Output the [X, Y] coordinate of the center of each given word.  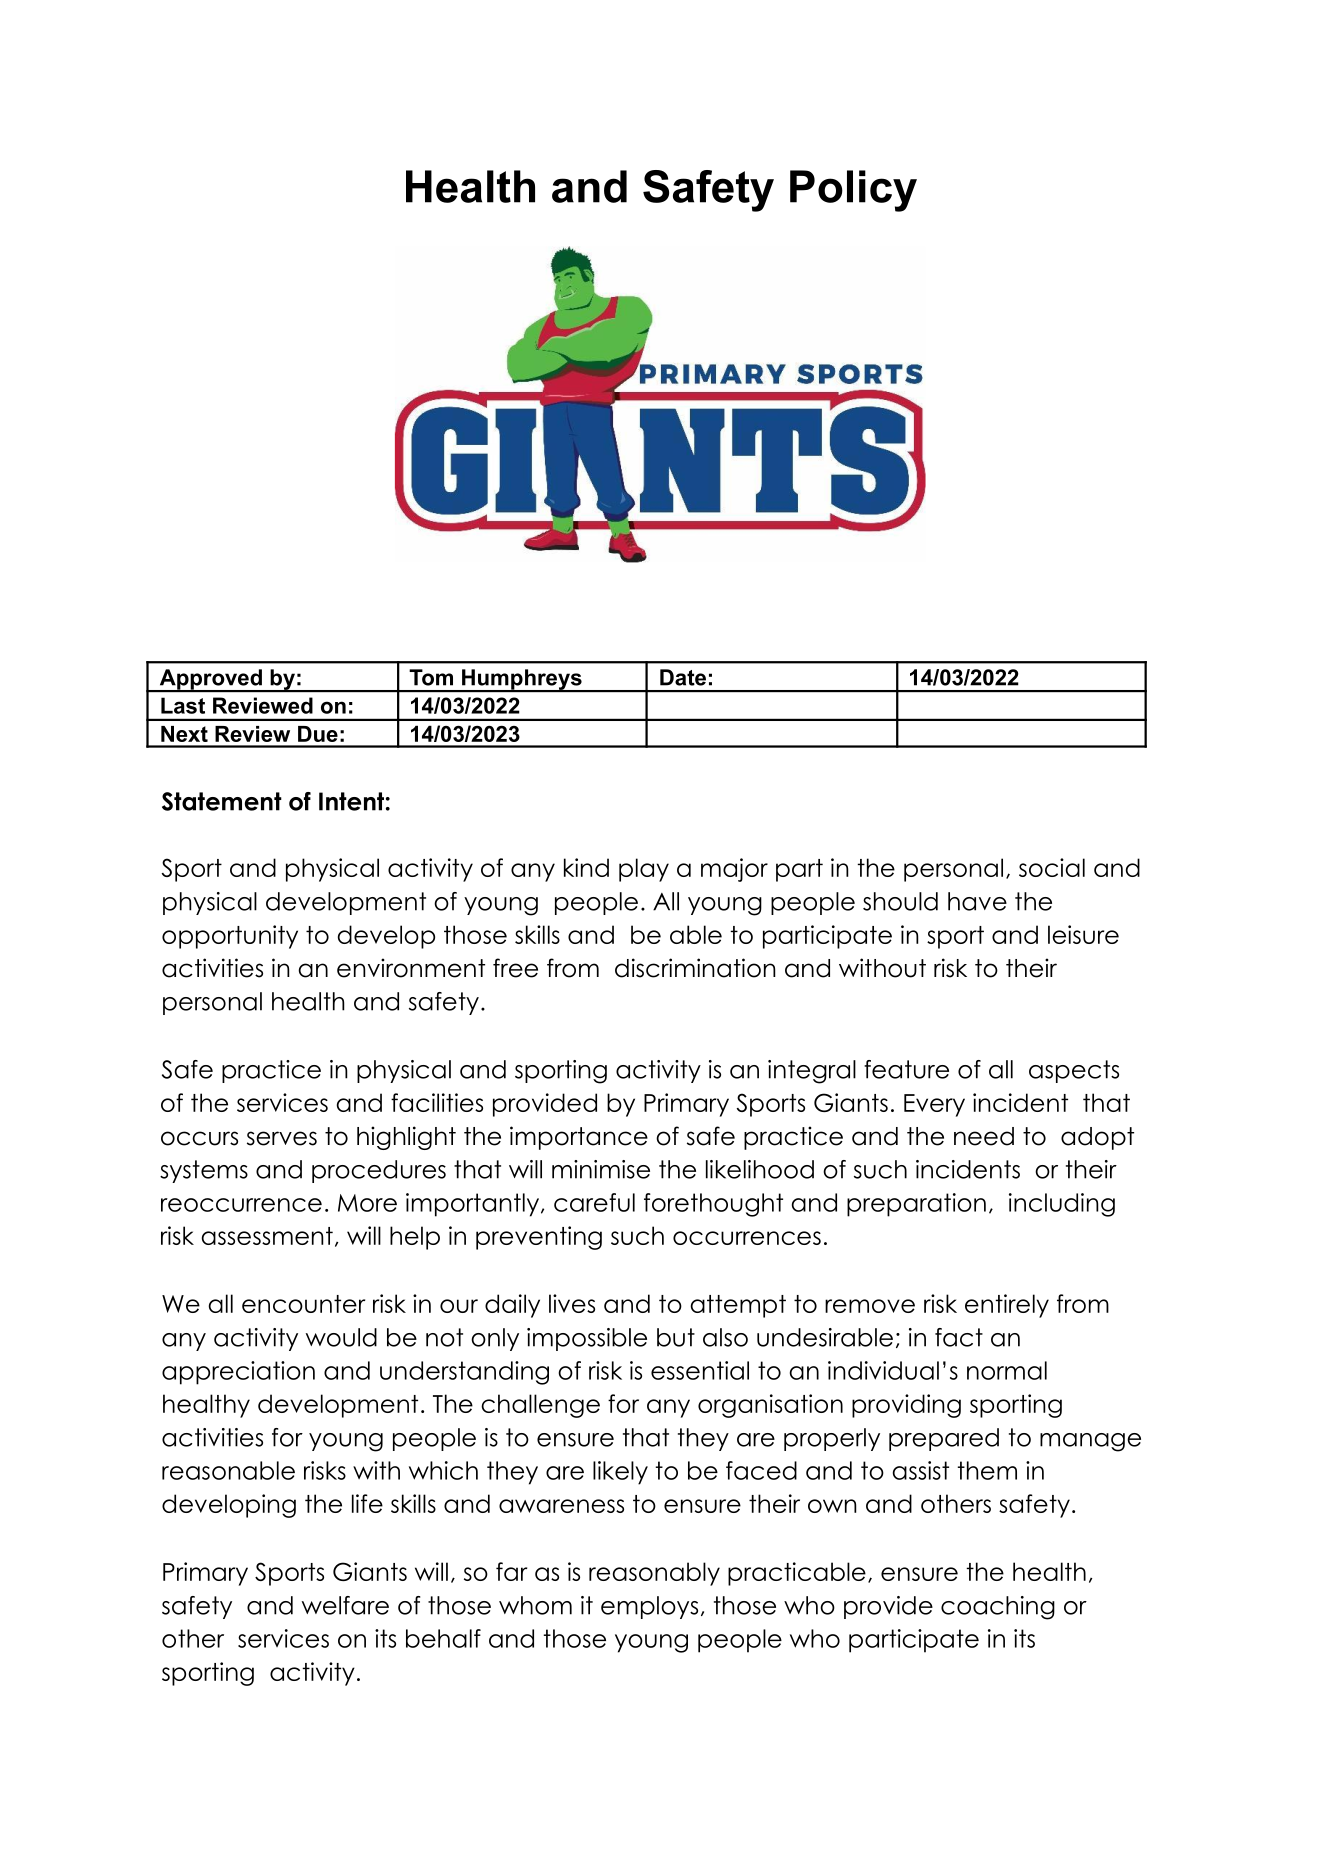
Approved [210, 680]
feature [906, 1069]
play [644, 870]
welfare [345, 1605]
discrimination [695, 968]
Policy [853, 191]
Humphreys [522, 680]
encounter [303, 1304]
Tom [431, 677]
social [1052, 867]
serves [282, 1138]
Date [683, 677]
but [676, 1337]
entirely [1007, 1306]
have [977, 901]
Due [318, 734]
